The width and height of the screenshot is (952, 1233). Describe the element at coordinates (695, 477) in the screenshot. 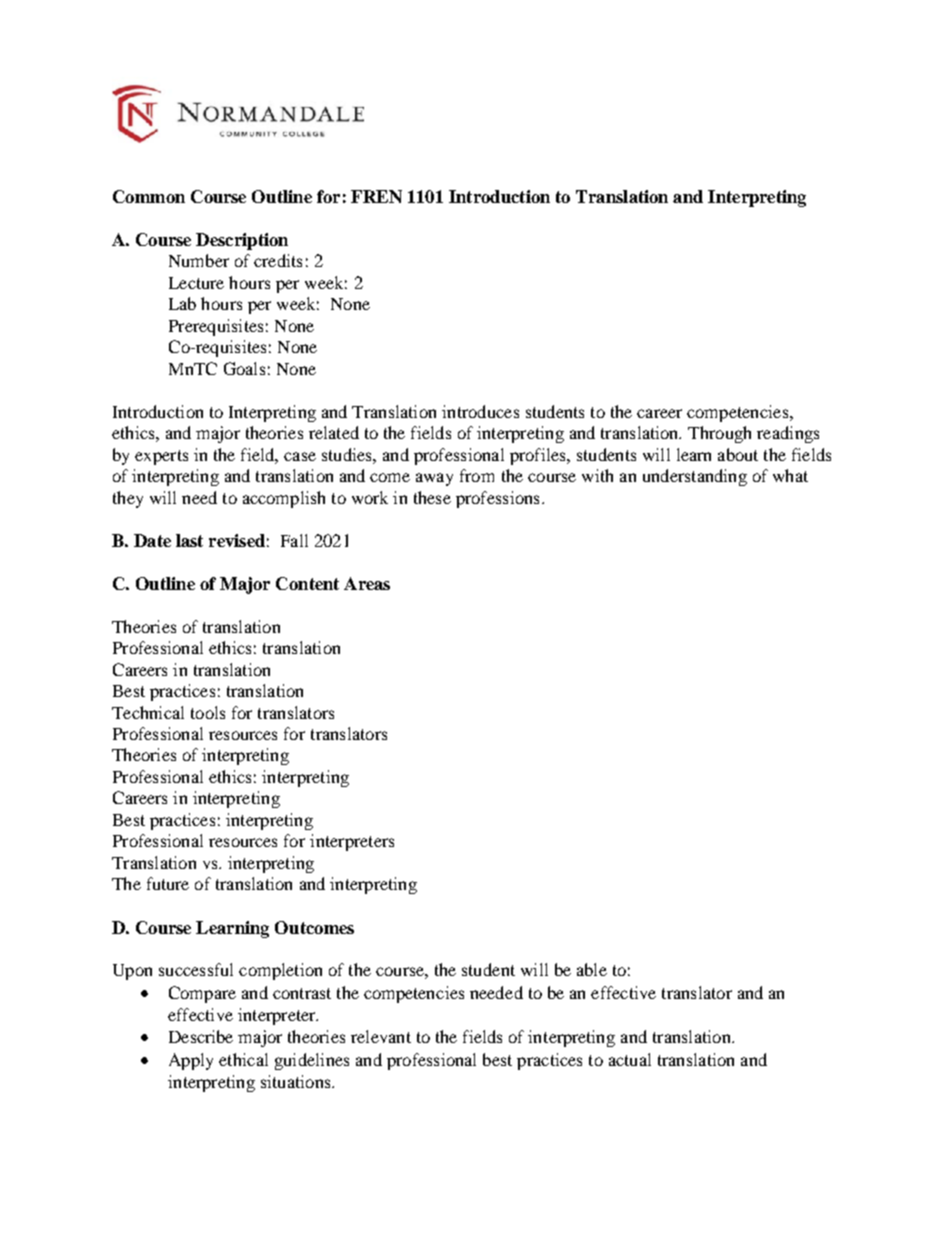

I see `understanding` at that location.
